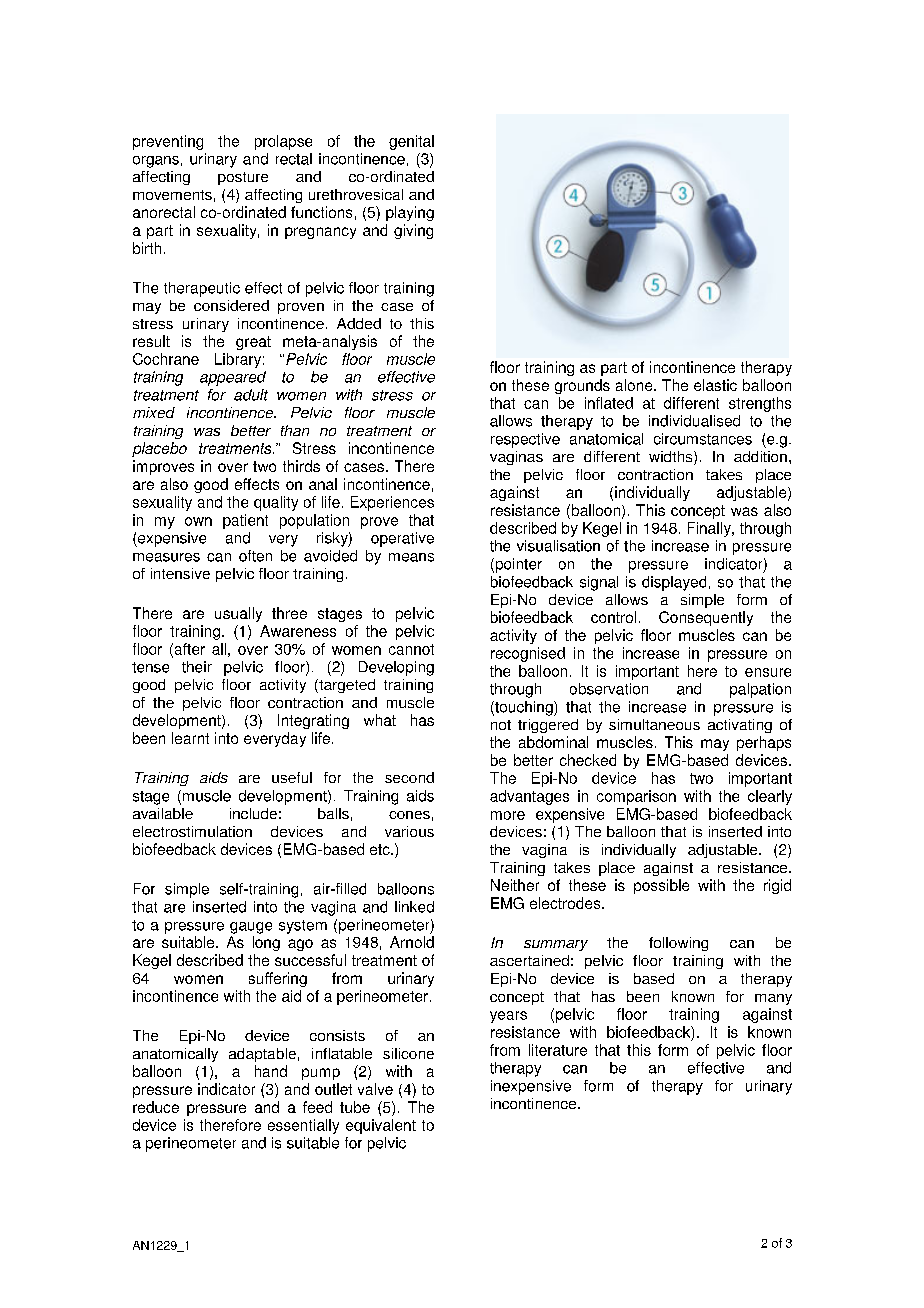 This screenshot has height=1308, width=924. What do you see at coordinates (245, 521) in the screenshot?
I see `patient` at bounding box center [245, 521].
